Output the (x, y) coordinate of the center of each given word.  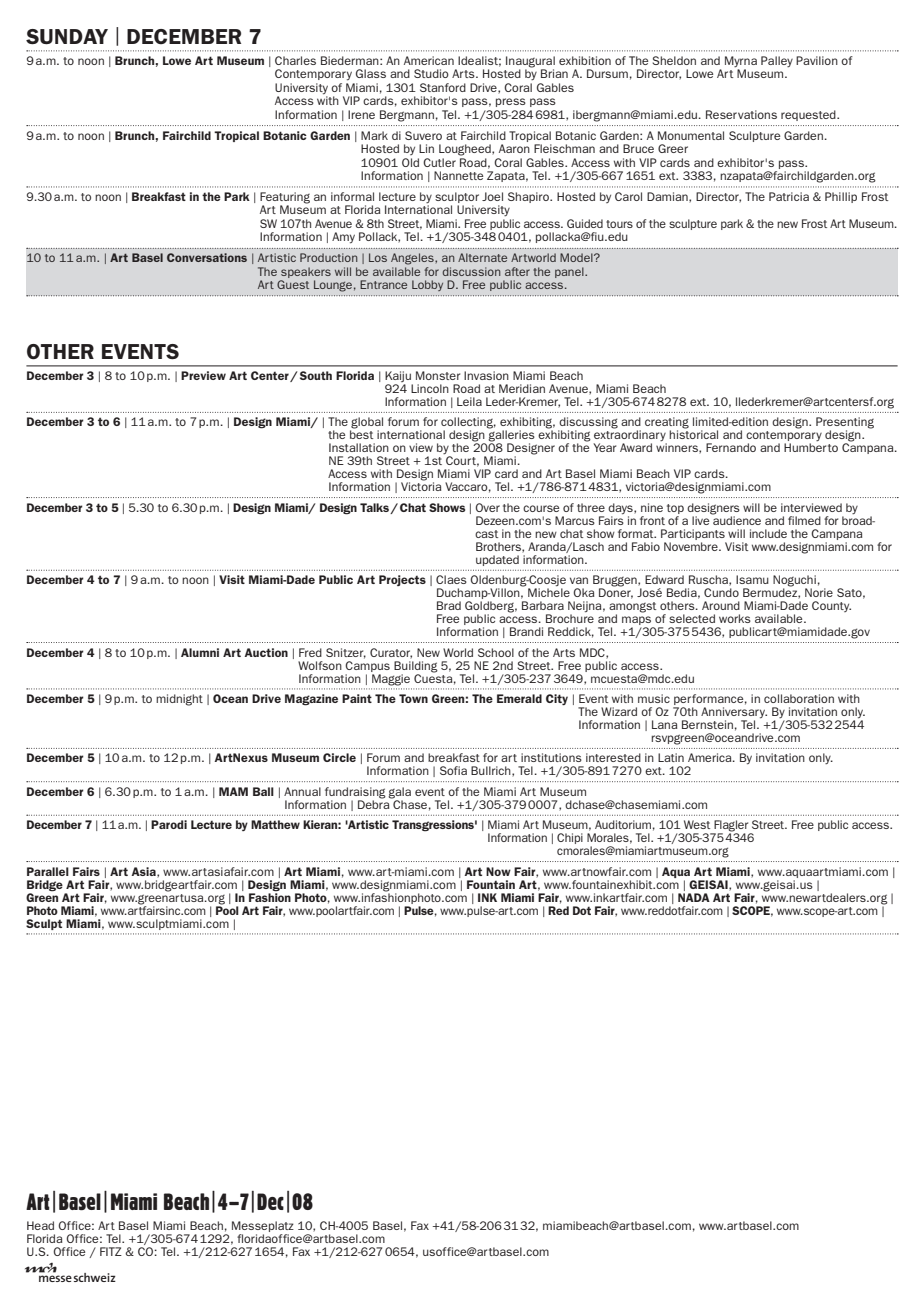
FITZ (111, 1251)
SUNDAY (67, 36)
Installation (359, 447)
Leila (469, 401)
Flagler (731, 827)
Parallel (48, 871)
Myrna (741, 63)
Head (40, 1225)
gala (399, 794)
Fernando (731, 447)
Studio (431, 73)
